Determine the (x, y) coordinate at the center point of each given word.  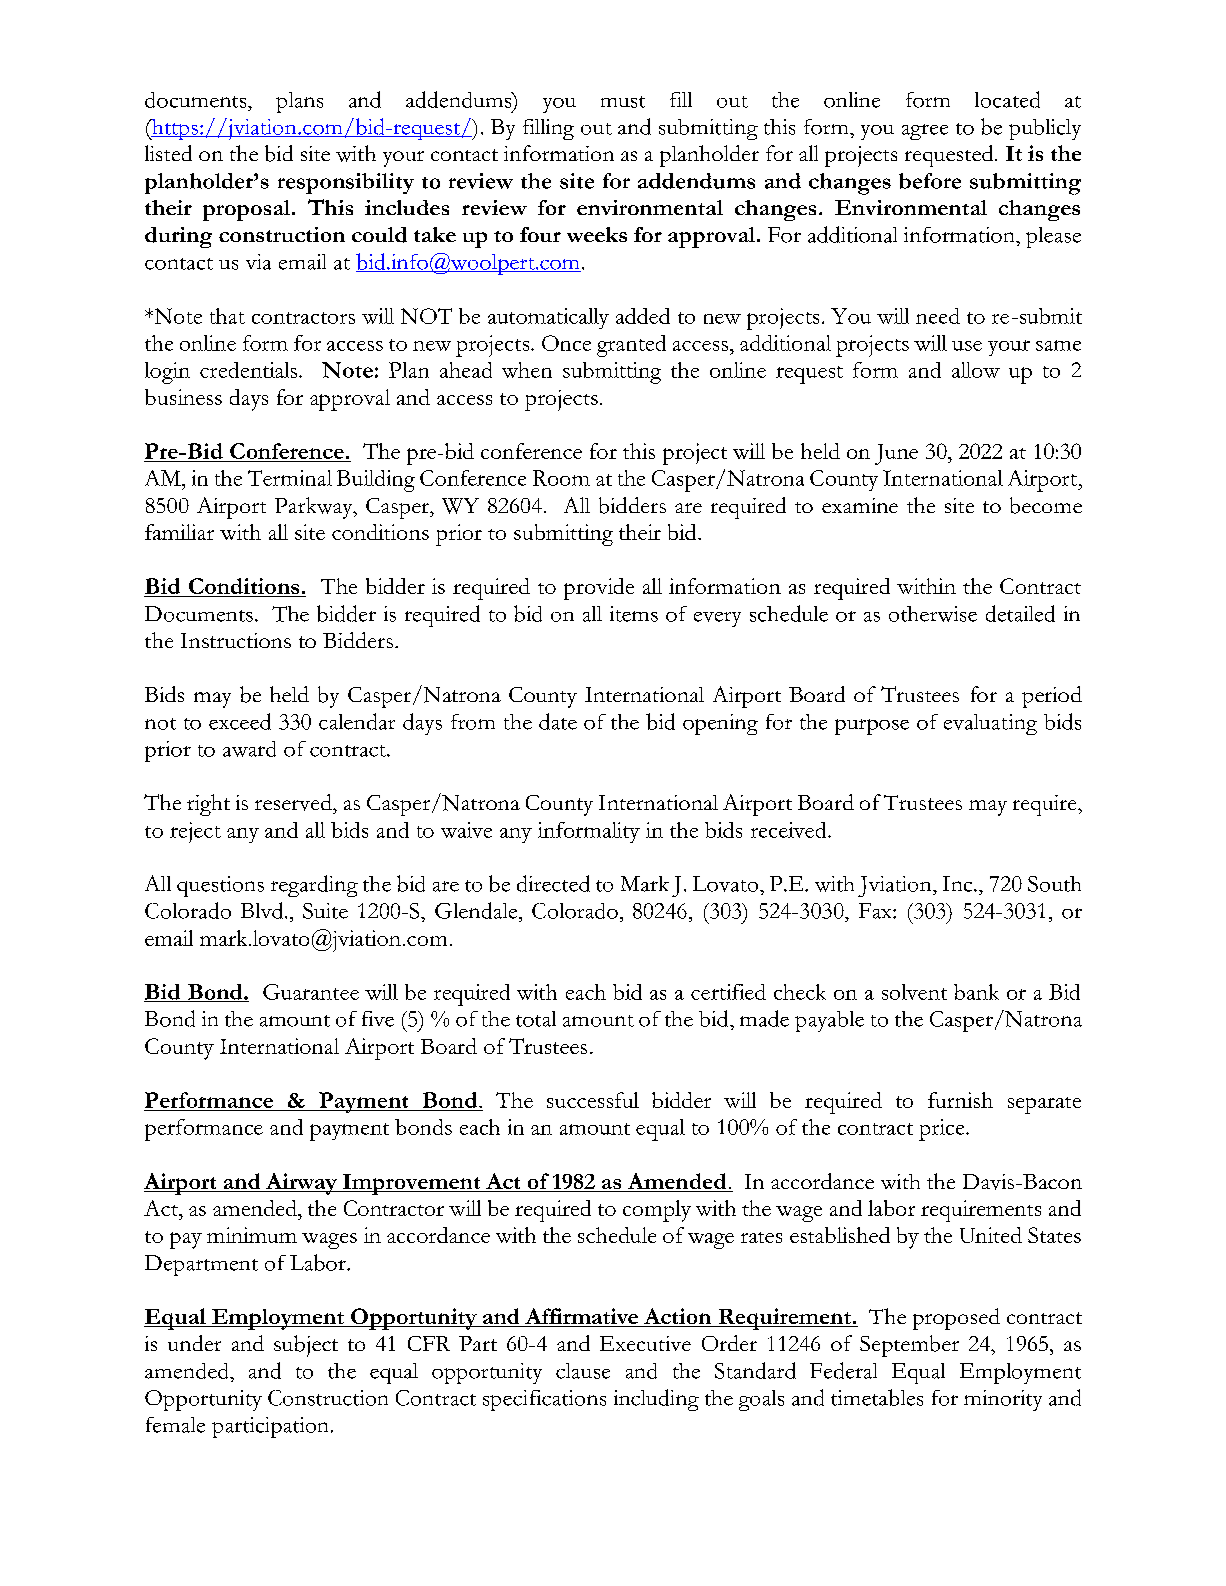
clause (583, 1371)
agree (925, 132)
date (558, 721)
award (249, 749)
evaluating (990, 724)
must (623, 102)
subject (306, 1346)
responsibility (346, 183)
